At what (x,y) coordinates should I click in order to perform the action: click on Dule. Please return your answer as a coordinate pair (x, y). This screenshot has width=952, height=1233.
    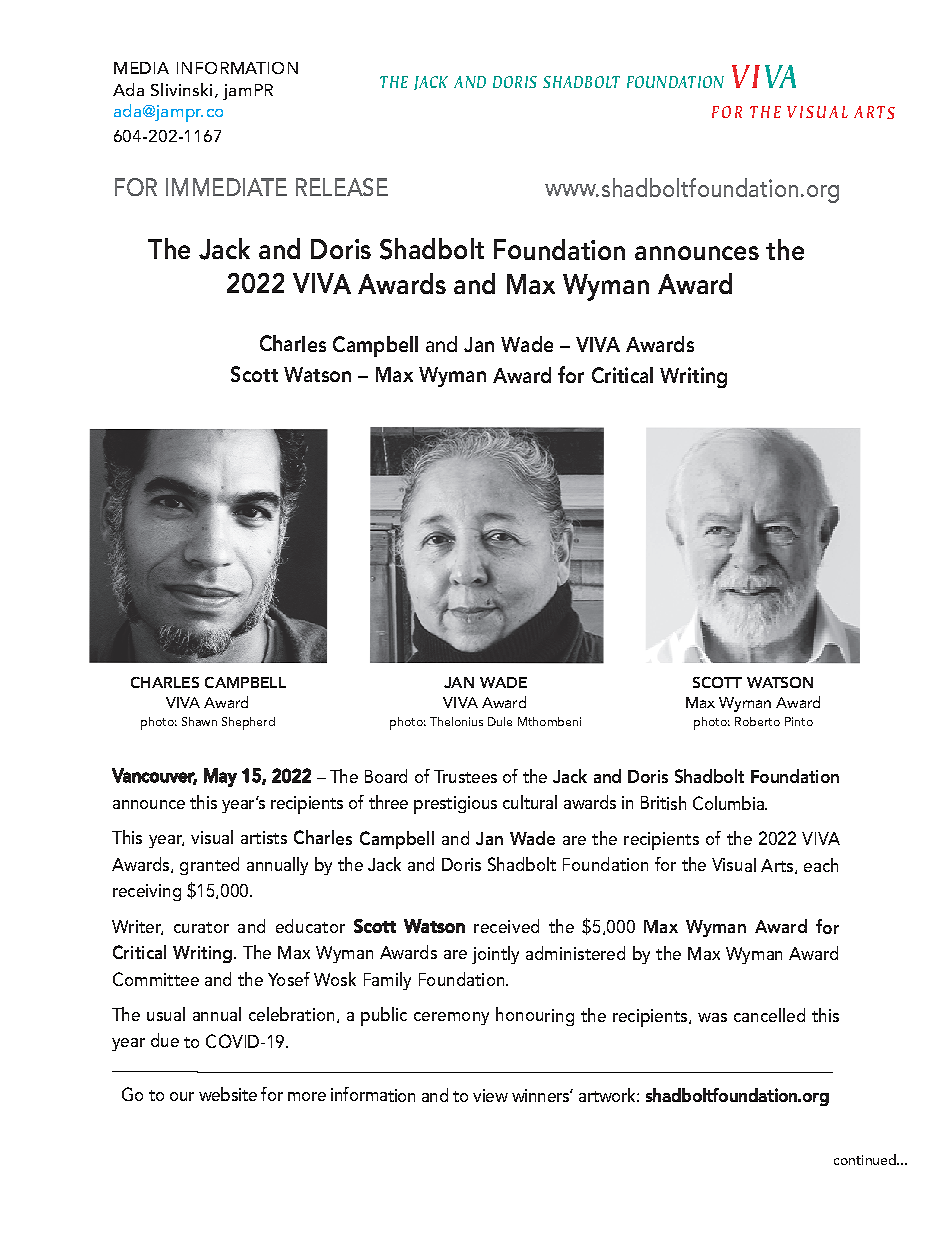
    Looking at the image, I should click on (500, 721).
